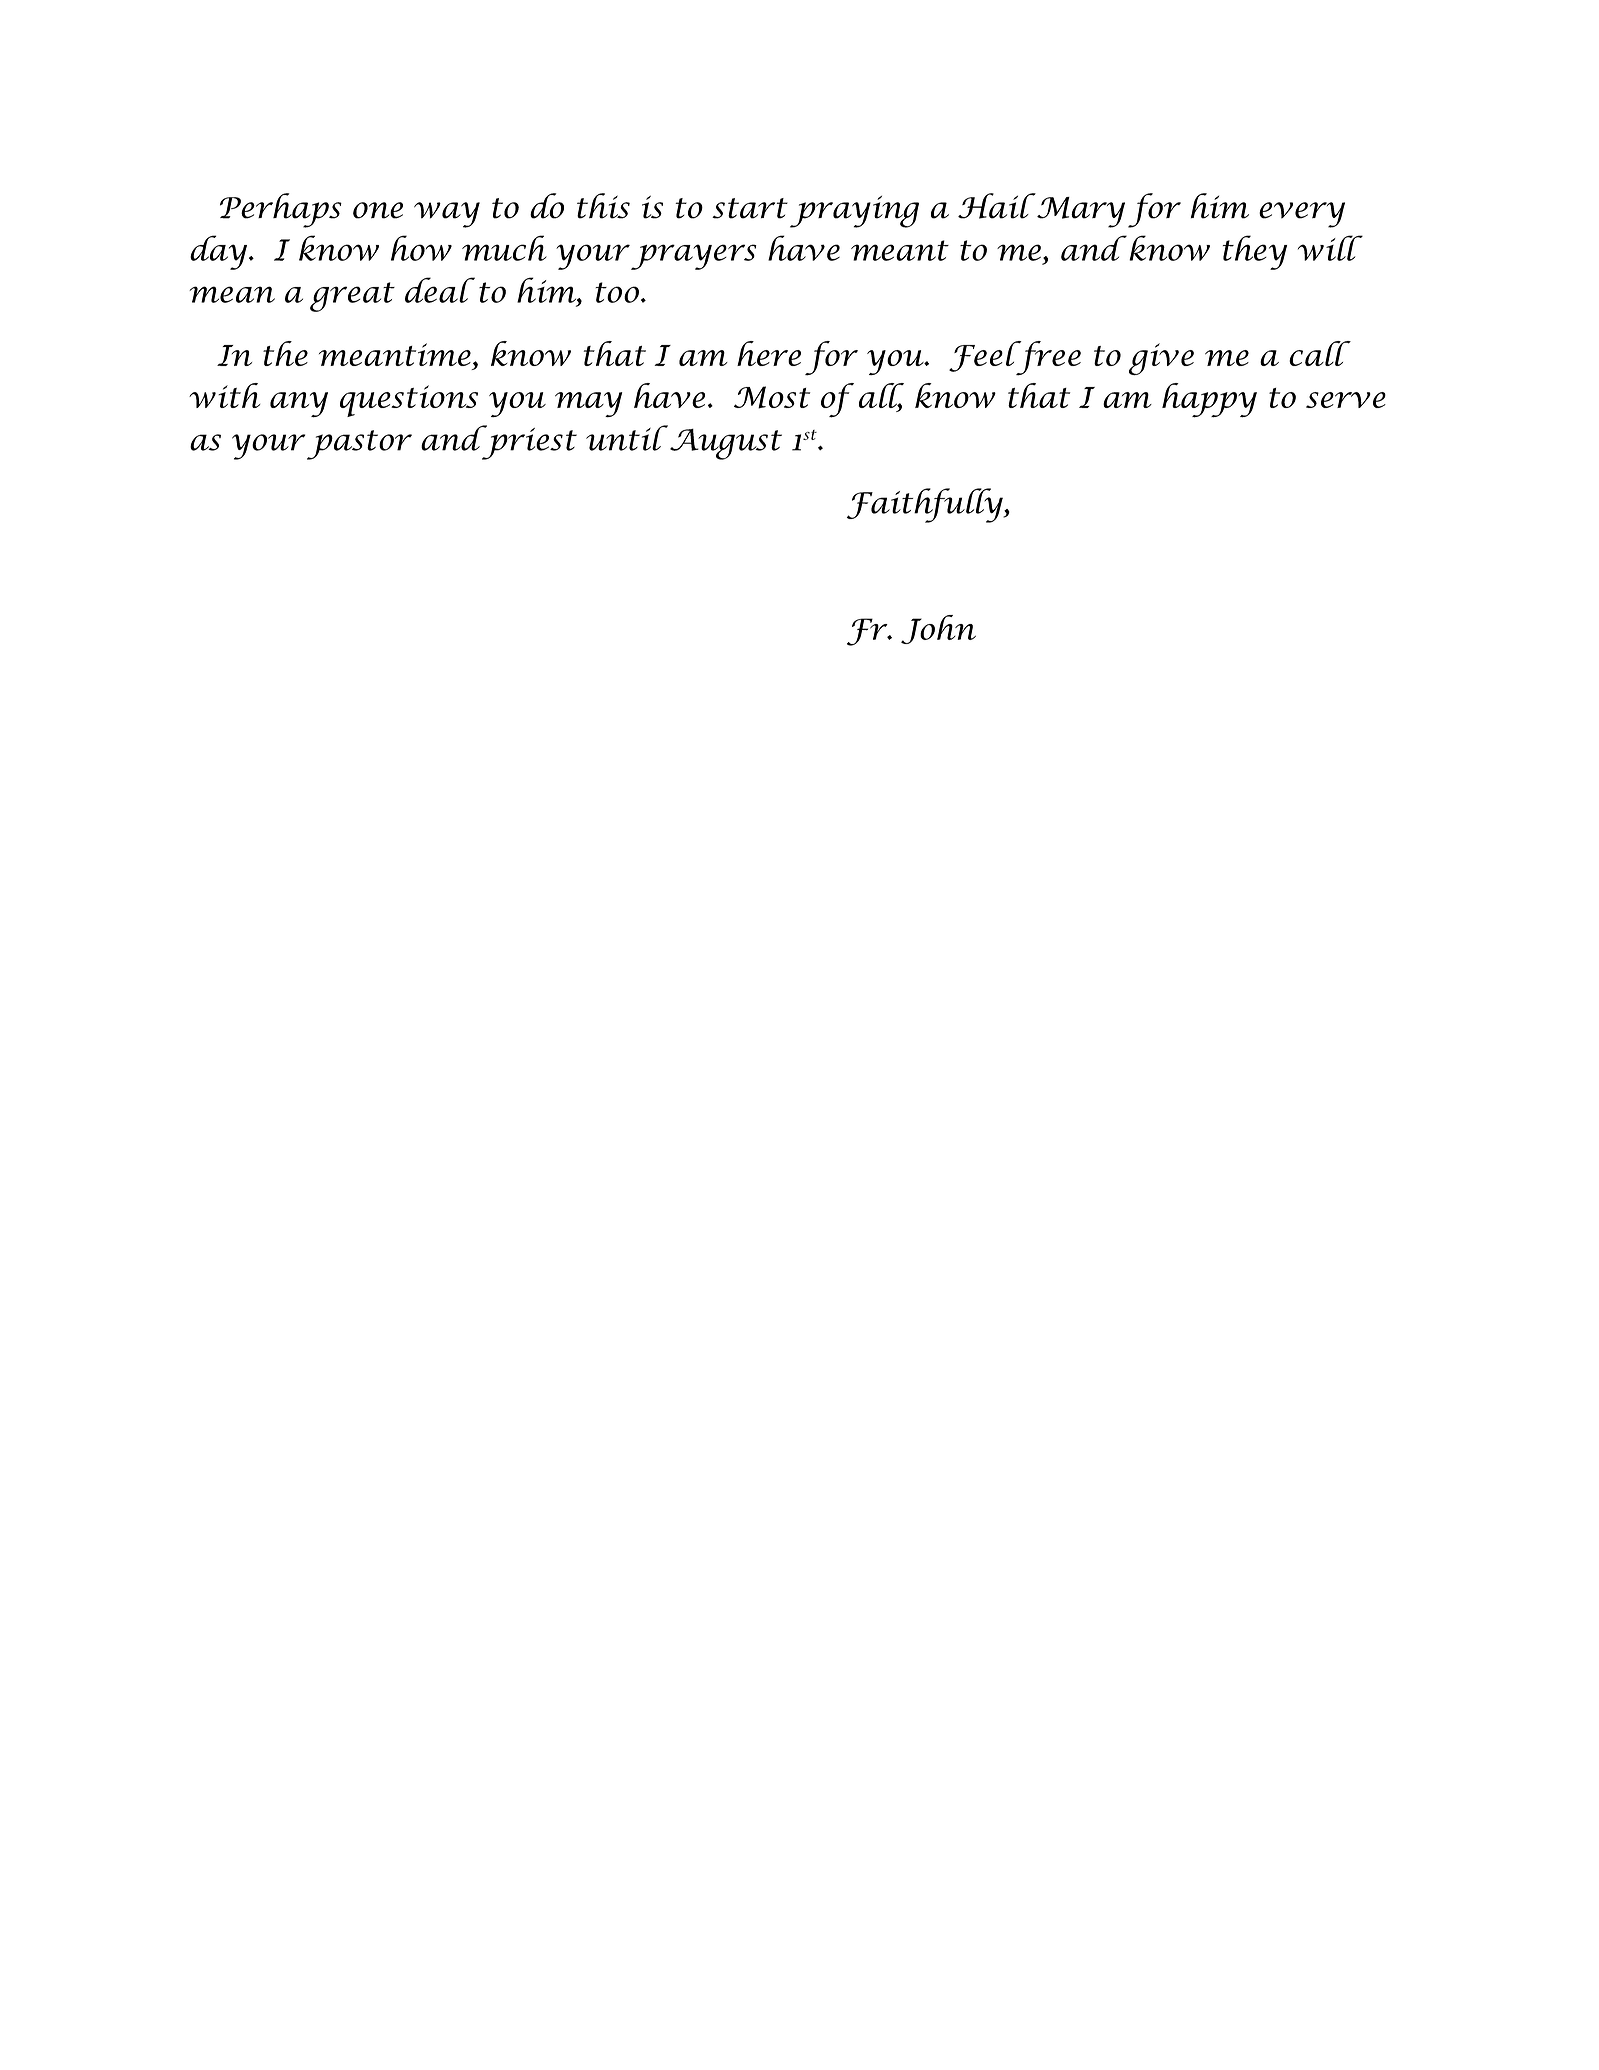 This image has height=2070, width=1599. Describe the element at coordinates (1302, 215) in the image. I see `every` at that location.
